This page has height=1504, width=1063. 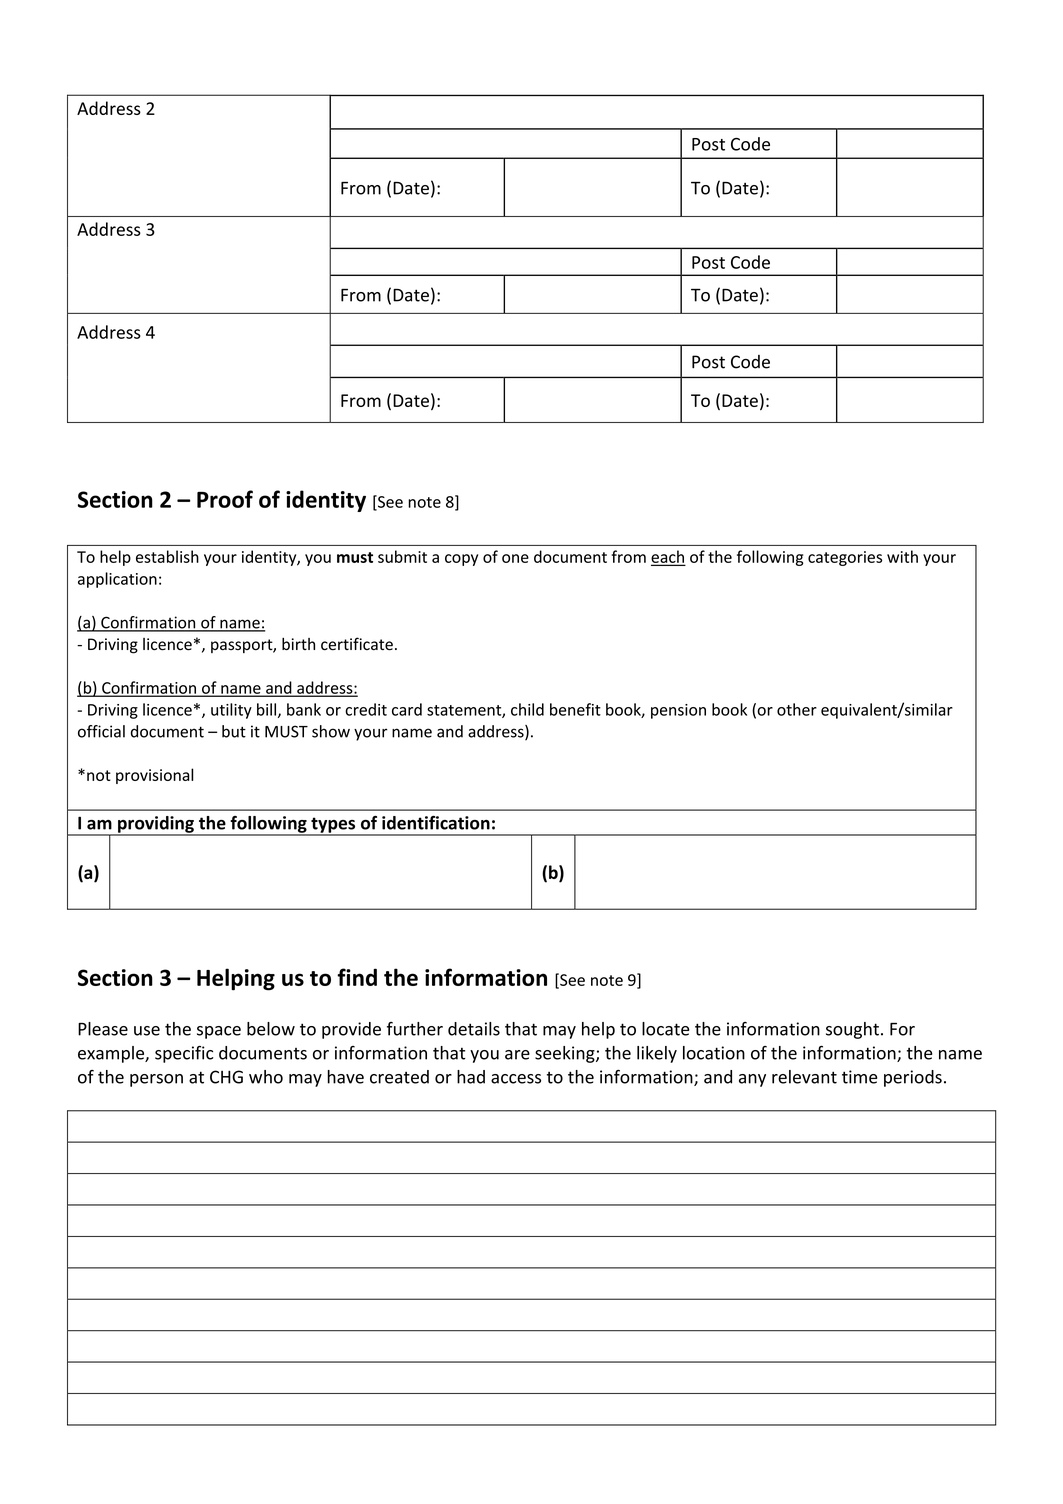 I want to click on Proof, so click(x=225, y=499).
